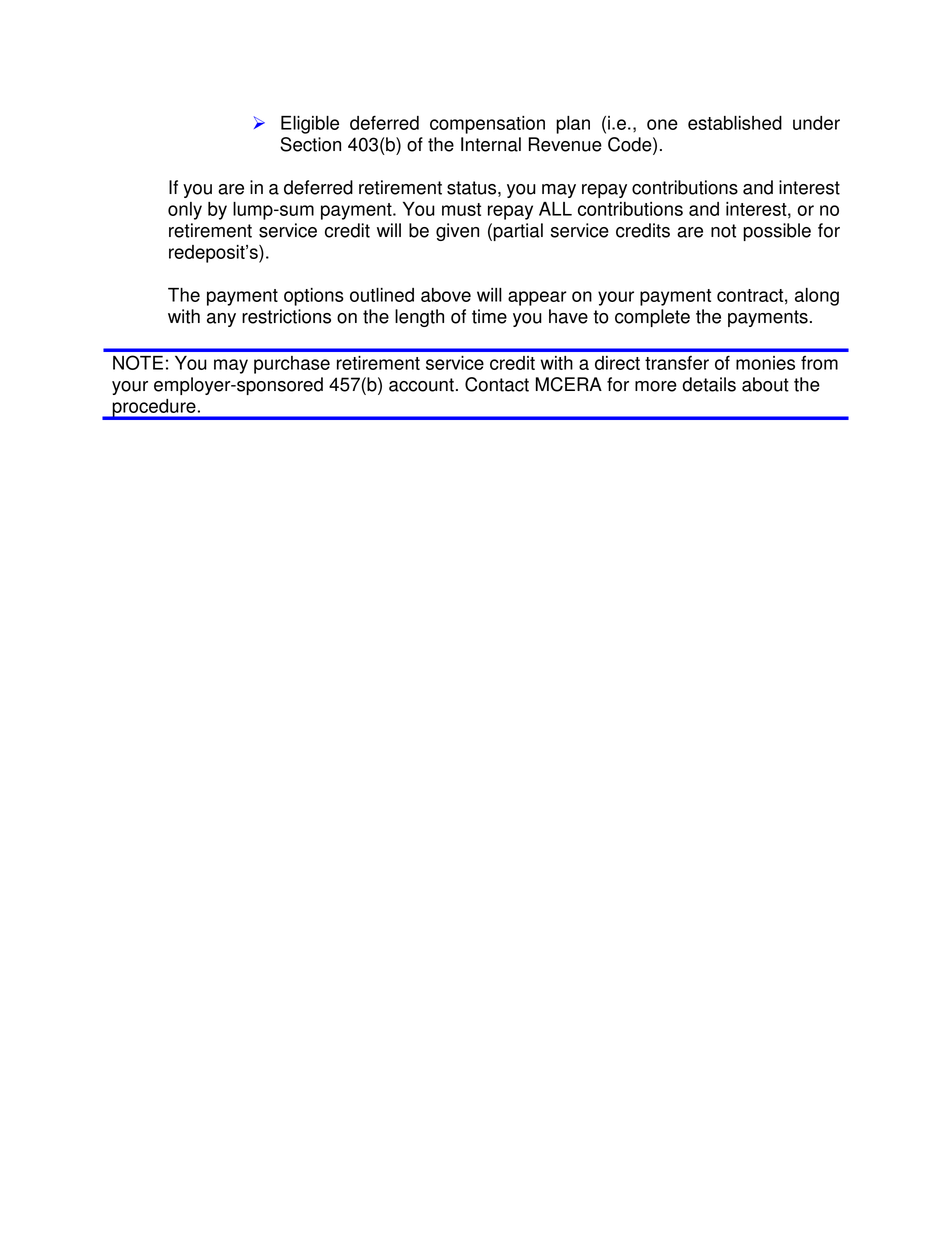 The width and height of the document is (952, 1233). I want to click on given, so click(457, 232).
